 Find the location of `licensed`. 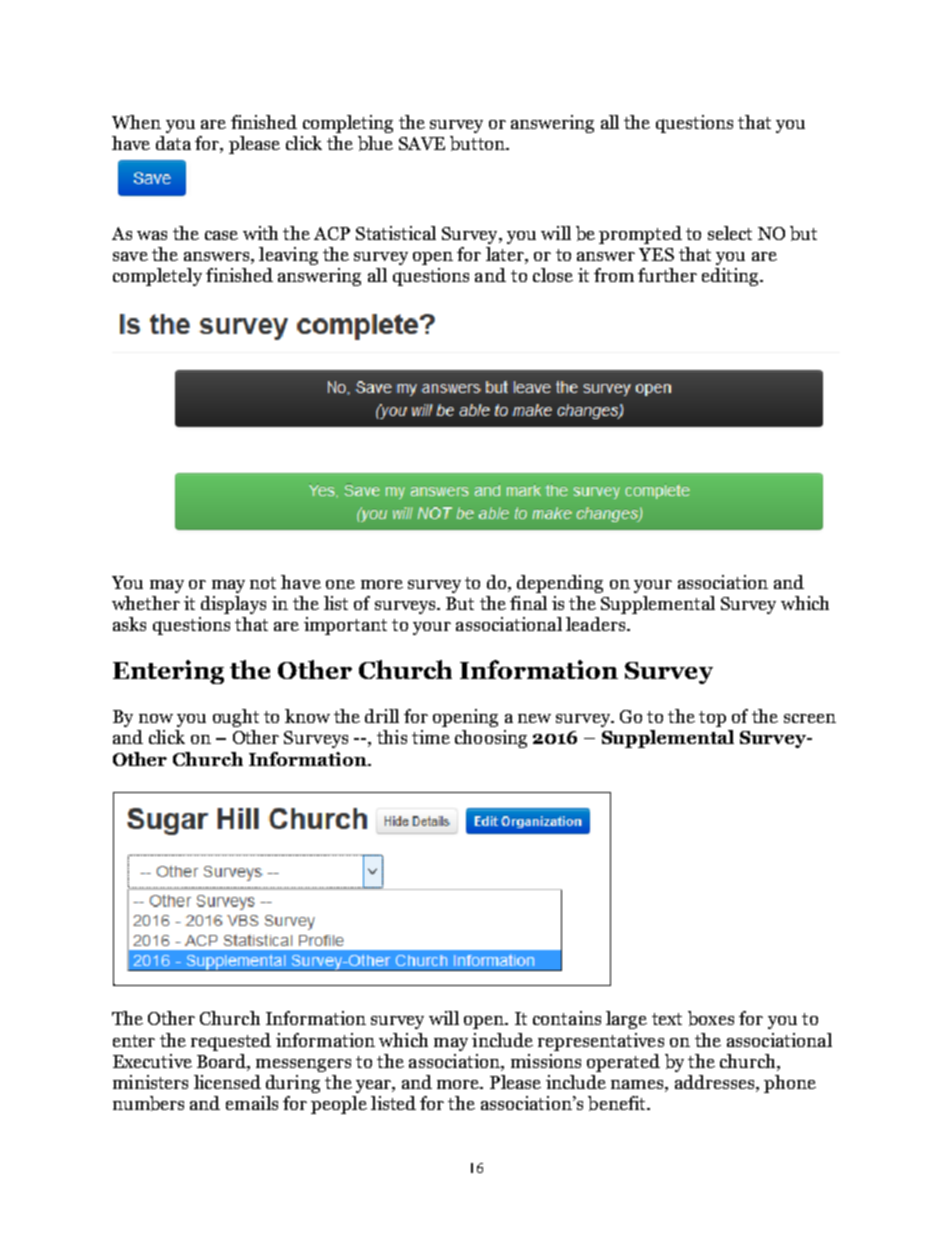

licensed is located at coordinates (227, 1082).
